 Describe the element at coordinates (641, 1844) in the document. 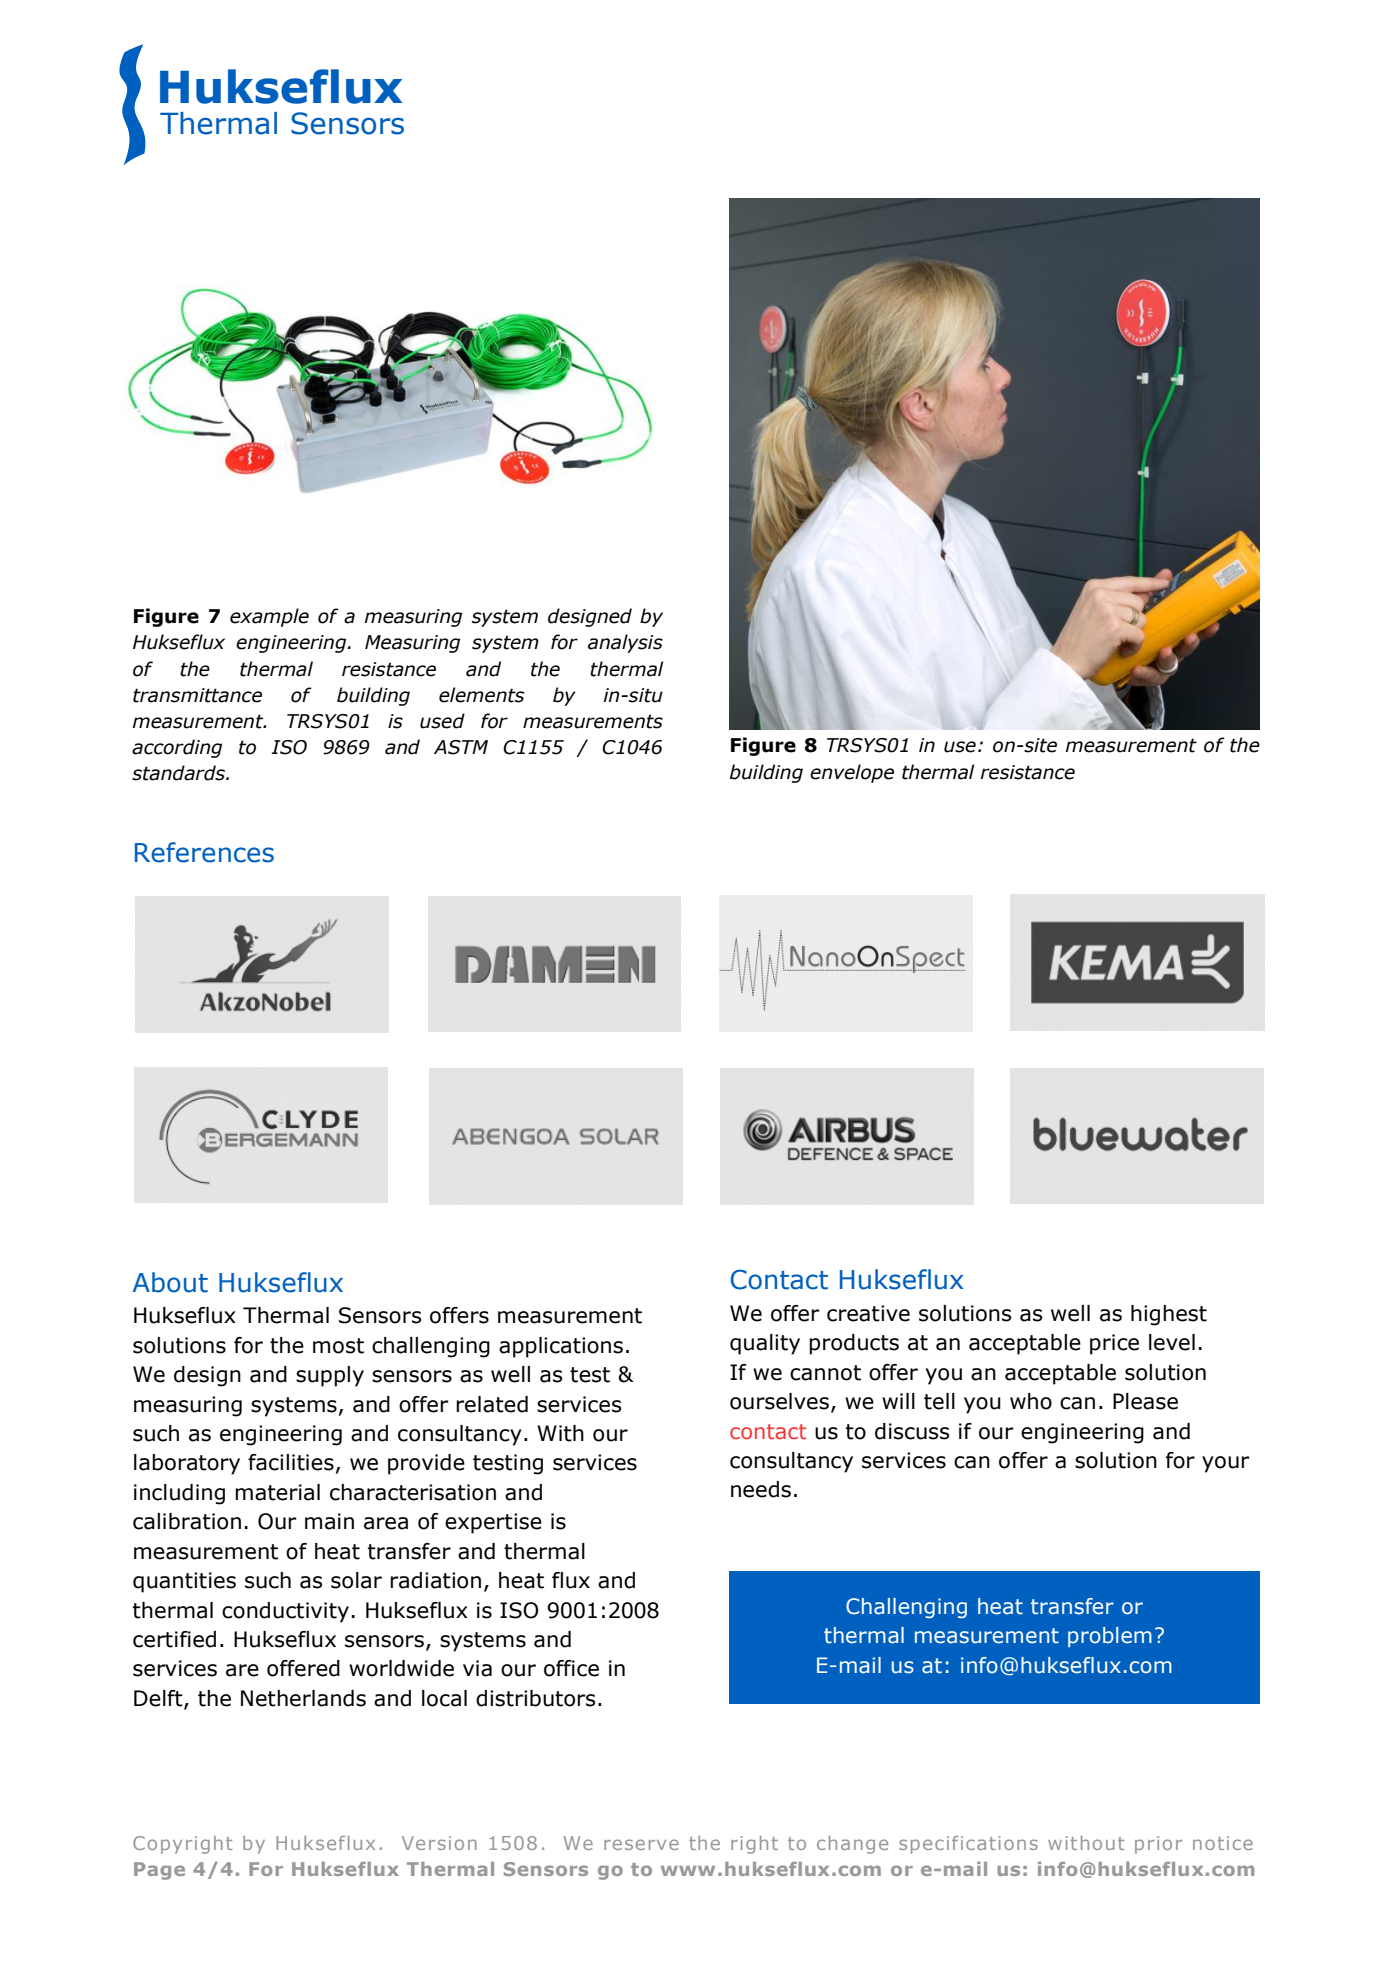

I see `reserve` at that location.
